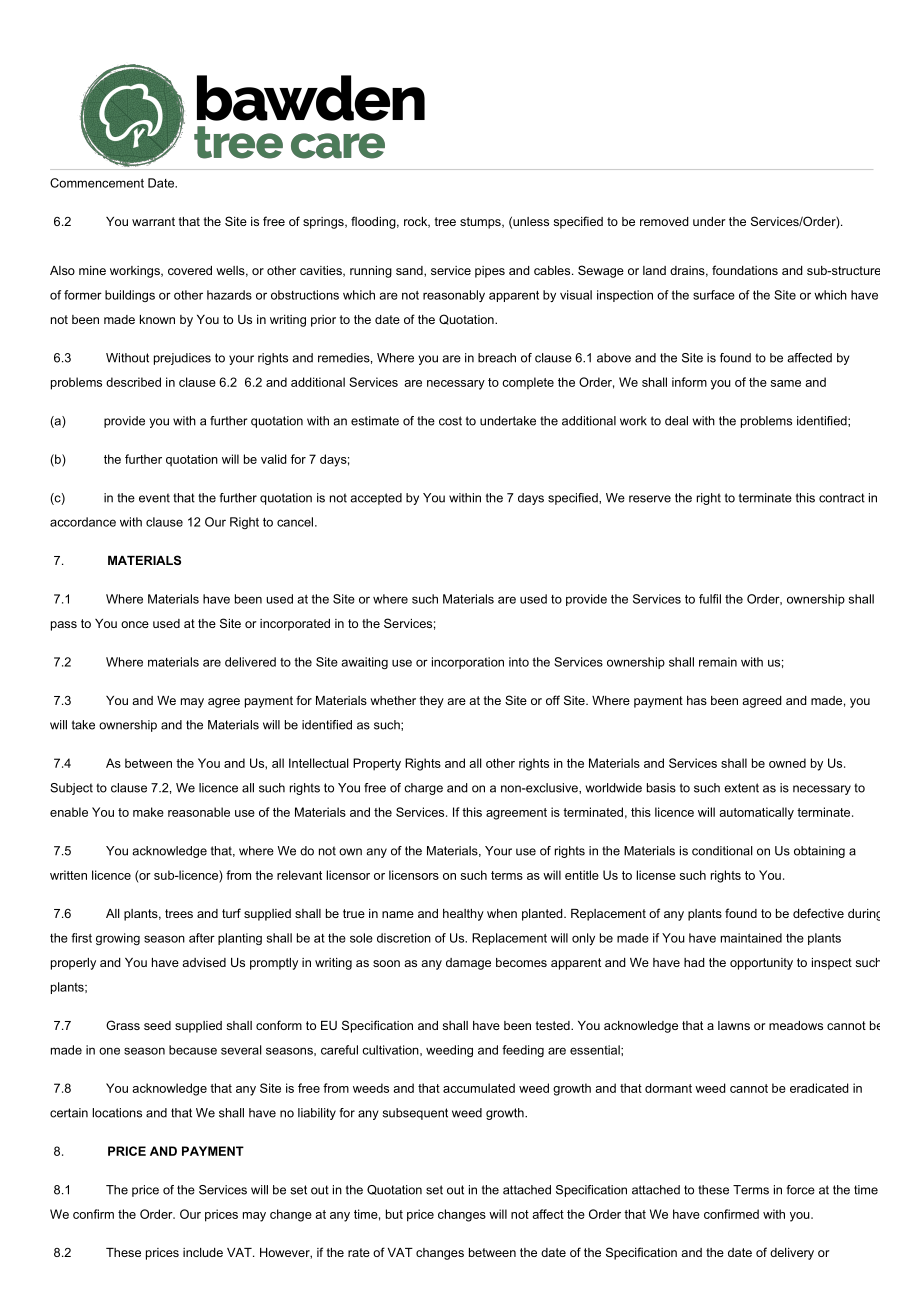  Describe the element at coordinates (786, 383) in the document. I see `same` at that location.
